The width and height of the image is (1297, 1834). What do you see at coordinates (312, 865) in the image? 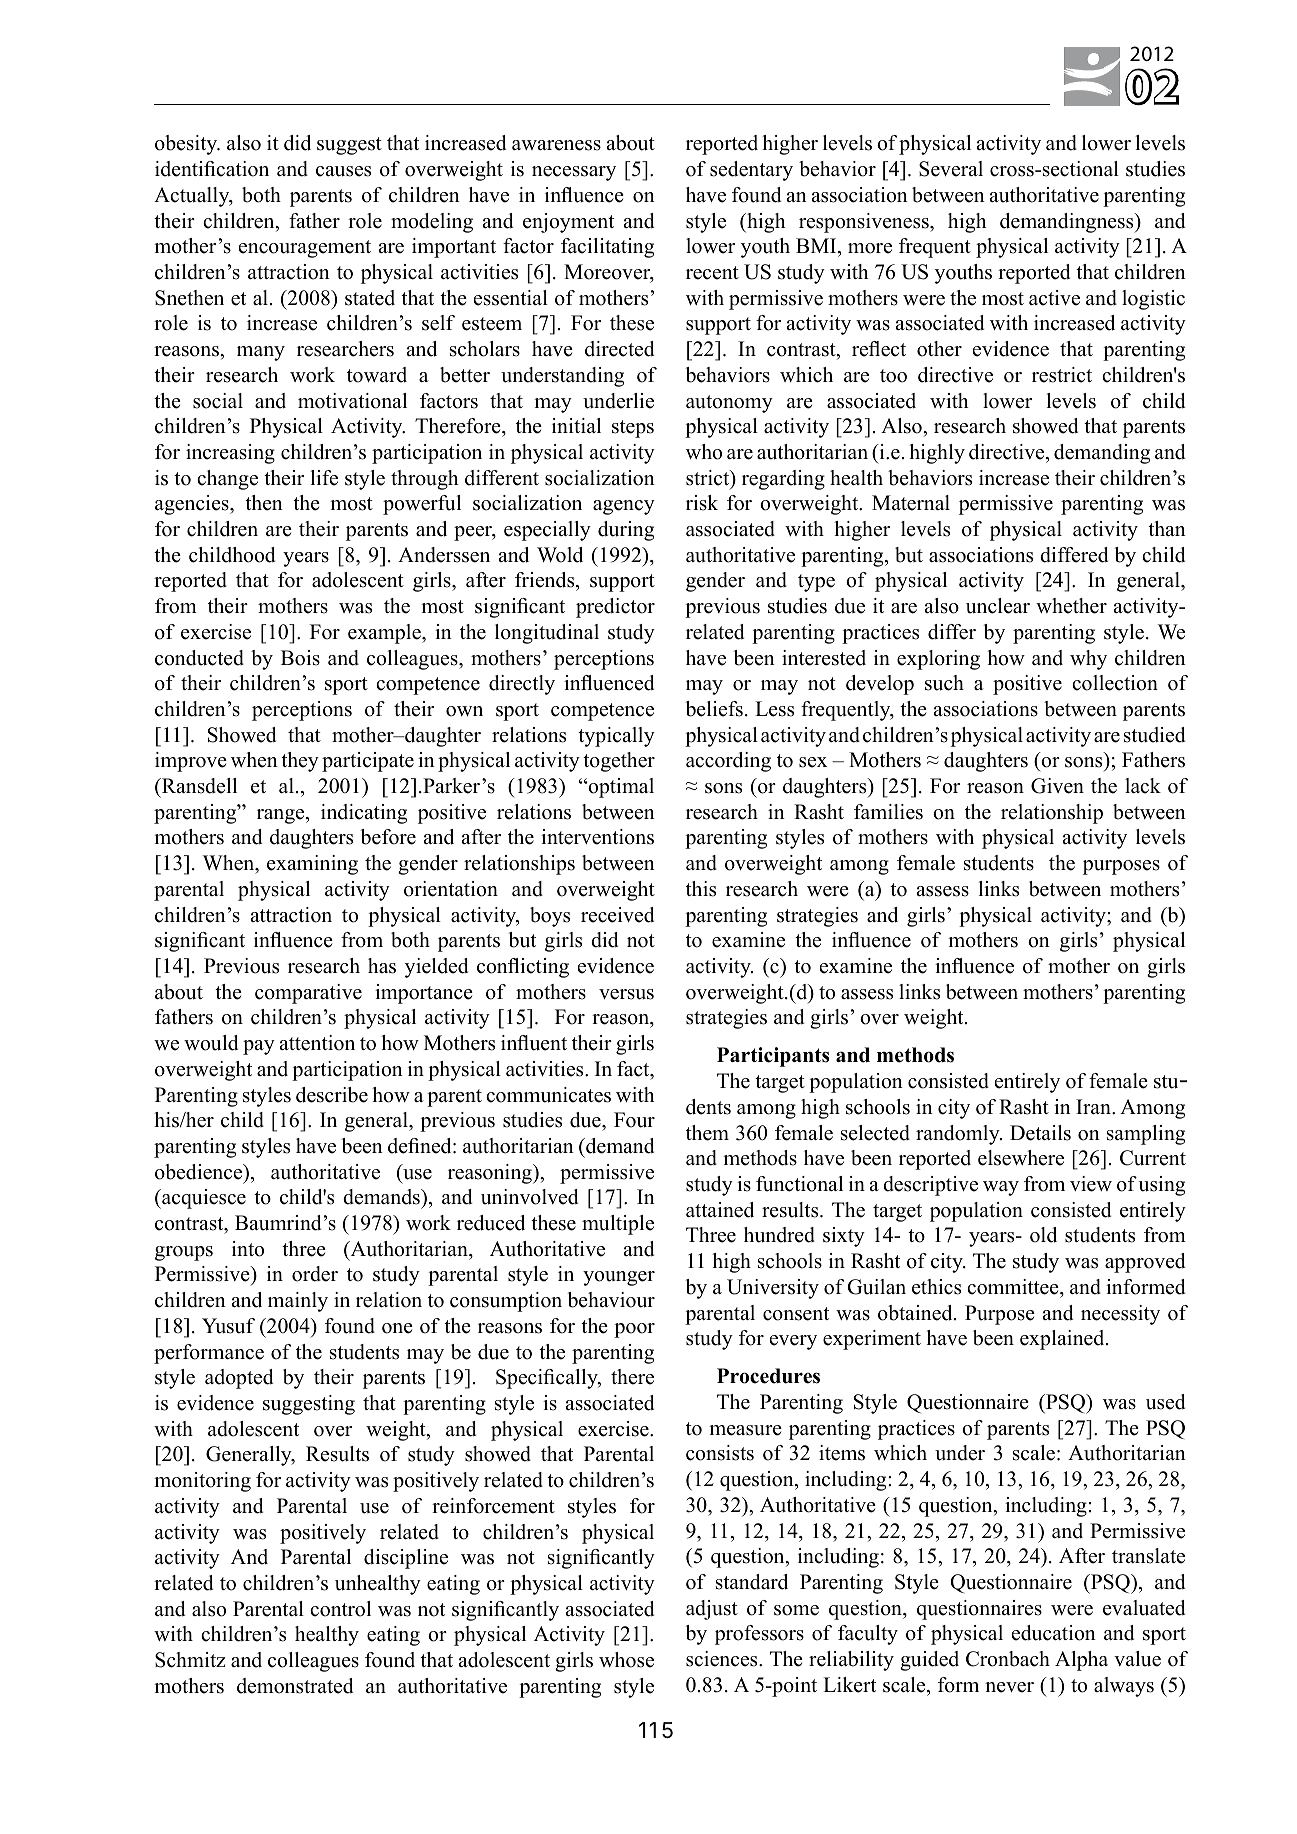
I see `examining` at bounding box center [312, 865].
